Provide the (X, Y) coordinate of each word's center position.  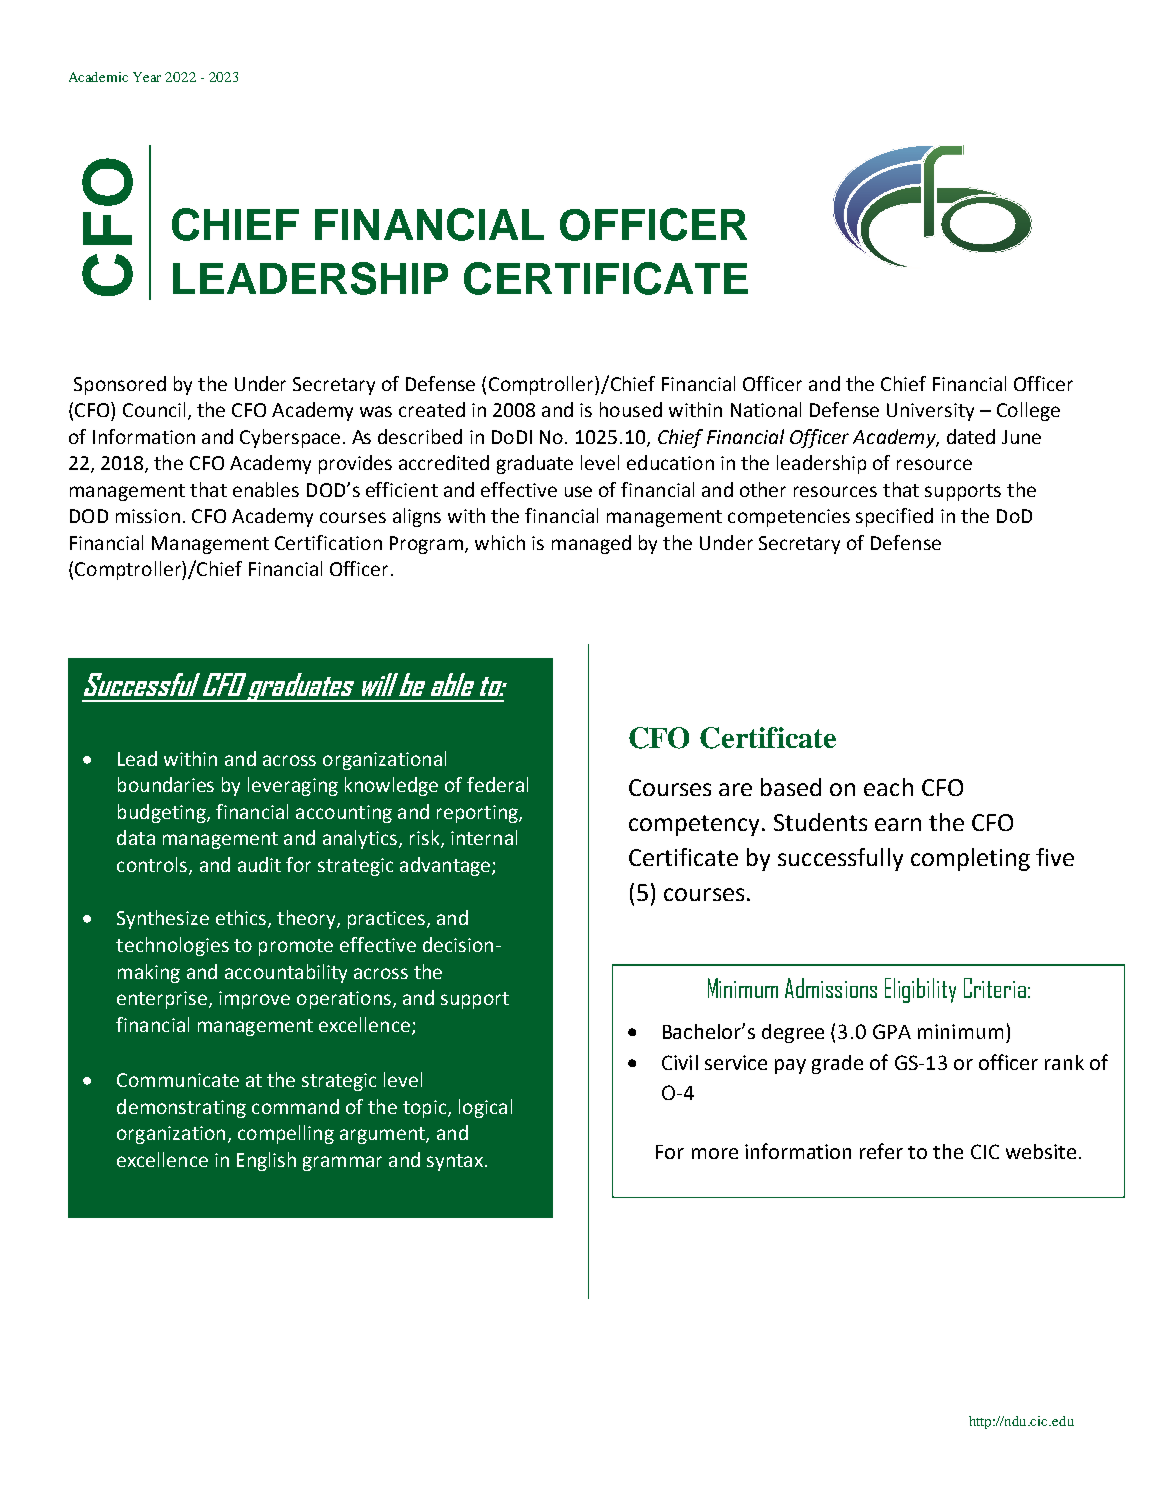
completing (970, 859)
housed (631, 409)
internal (484, 837)
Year (147, 77)
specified (894, 517)
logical (485, 1108)
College (1028, 411)
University (930, 412)
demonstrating (181, 1108)
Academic (98, 77)
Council (154, 409)
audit (259, 864)
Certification (328, 542)
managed (591, 544)
